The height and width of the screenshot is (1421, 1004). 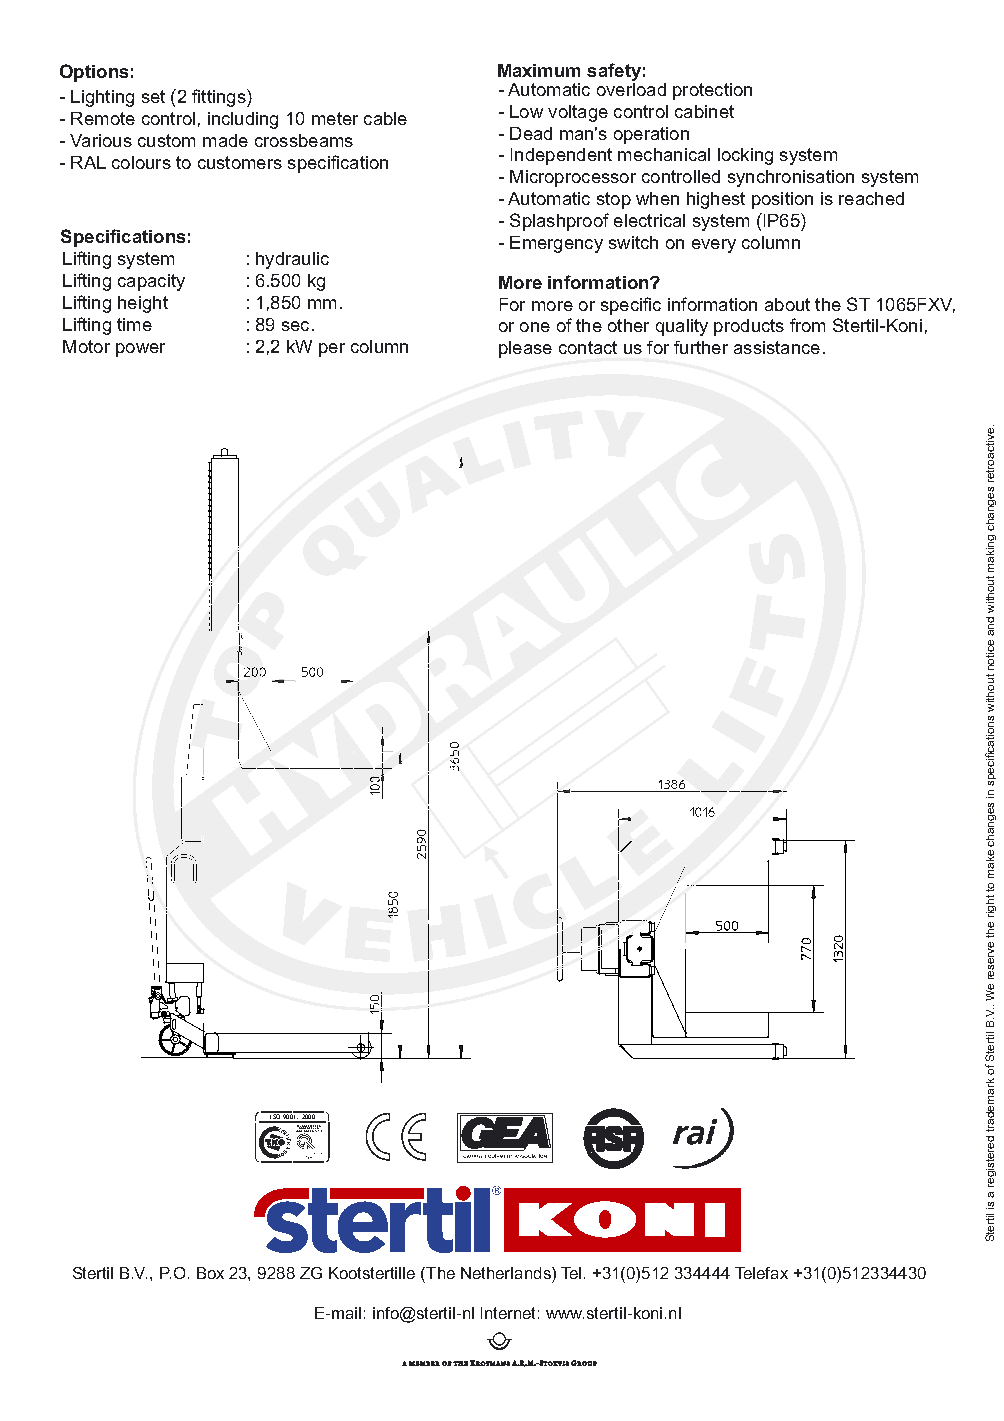 What do you see at coordinates (153, 96) in the screenshot?
I see `set` at bounding box center [153, 96].
